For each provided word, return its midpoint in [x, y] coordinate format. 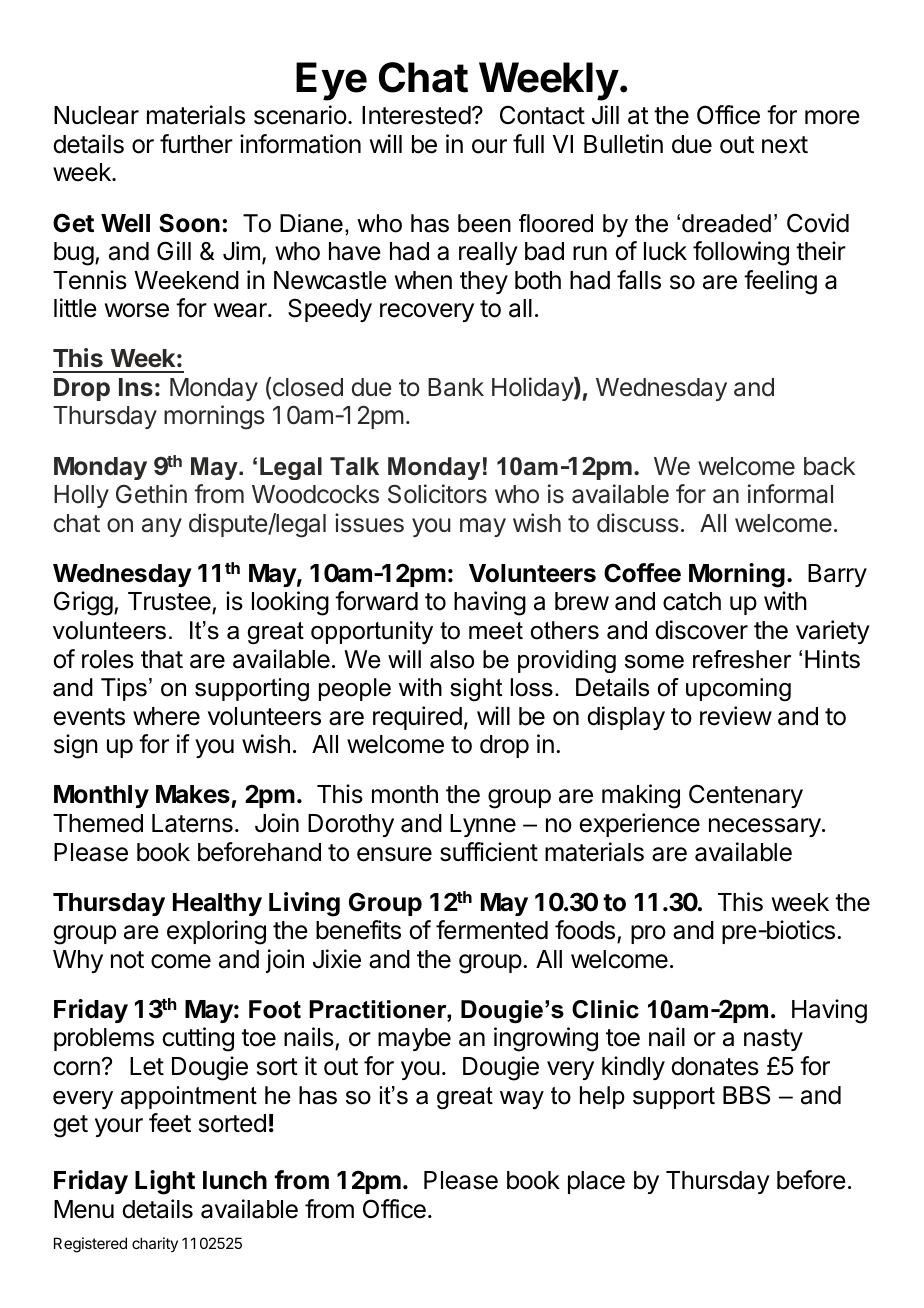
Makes [193, 794]
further [196, 144]
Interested [416, 115]
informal [790, 494]
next [785, 145]
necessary [765, 827]
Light [165, 1182]
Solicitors [437, 494]
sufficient [489, 852]
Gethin [151, 494]
